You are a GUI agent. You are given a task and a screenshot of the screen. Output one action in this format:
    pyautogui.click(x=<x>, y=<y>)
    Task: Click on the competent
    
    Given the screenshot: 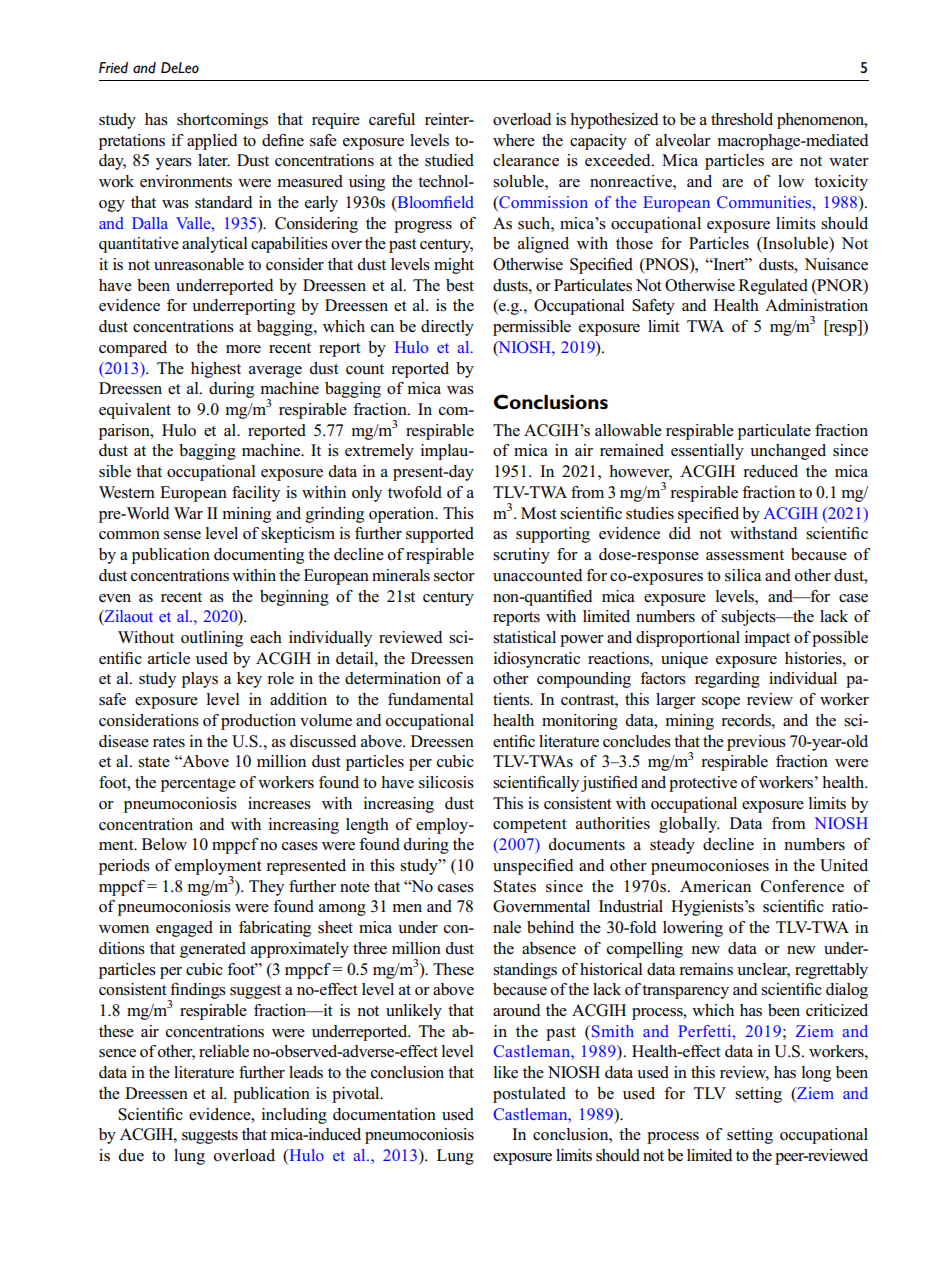 What is the action you would take?
    pyautogui.click(x=530, y=826)
